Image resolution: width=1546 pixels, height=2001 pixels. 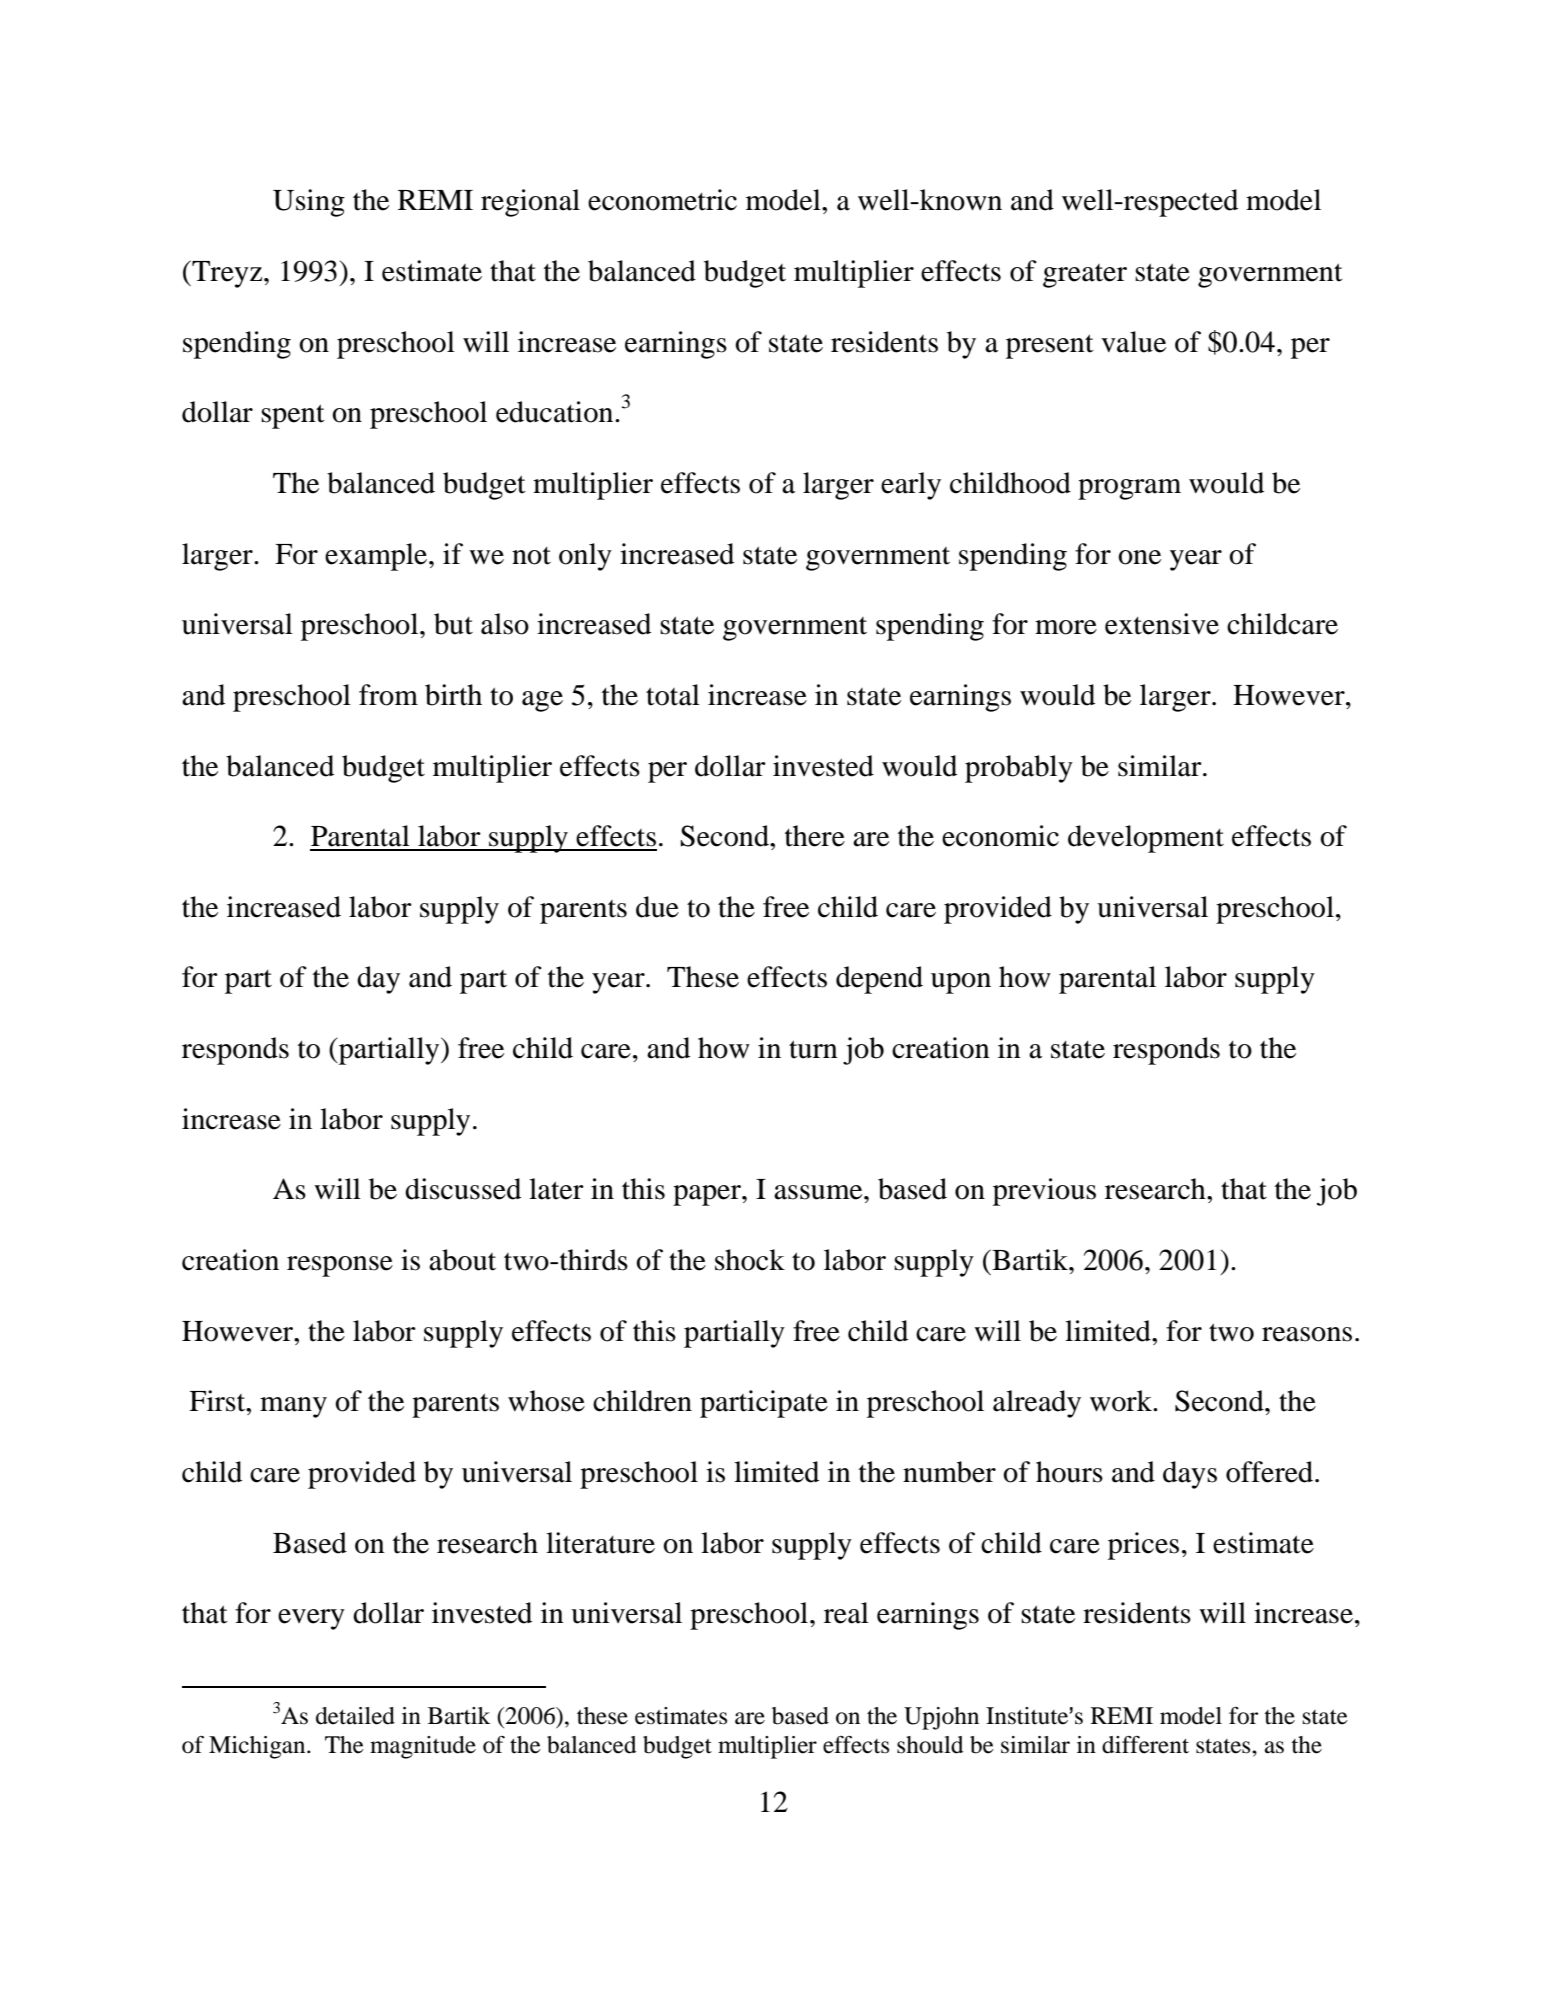 What do you see at coordinates (1145, 1745) in the page?
I see `different` at bounding box center [1145, 1745].
